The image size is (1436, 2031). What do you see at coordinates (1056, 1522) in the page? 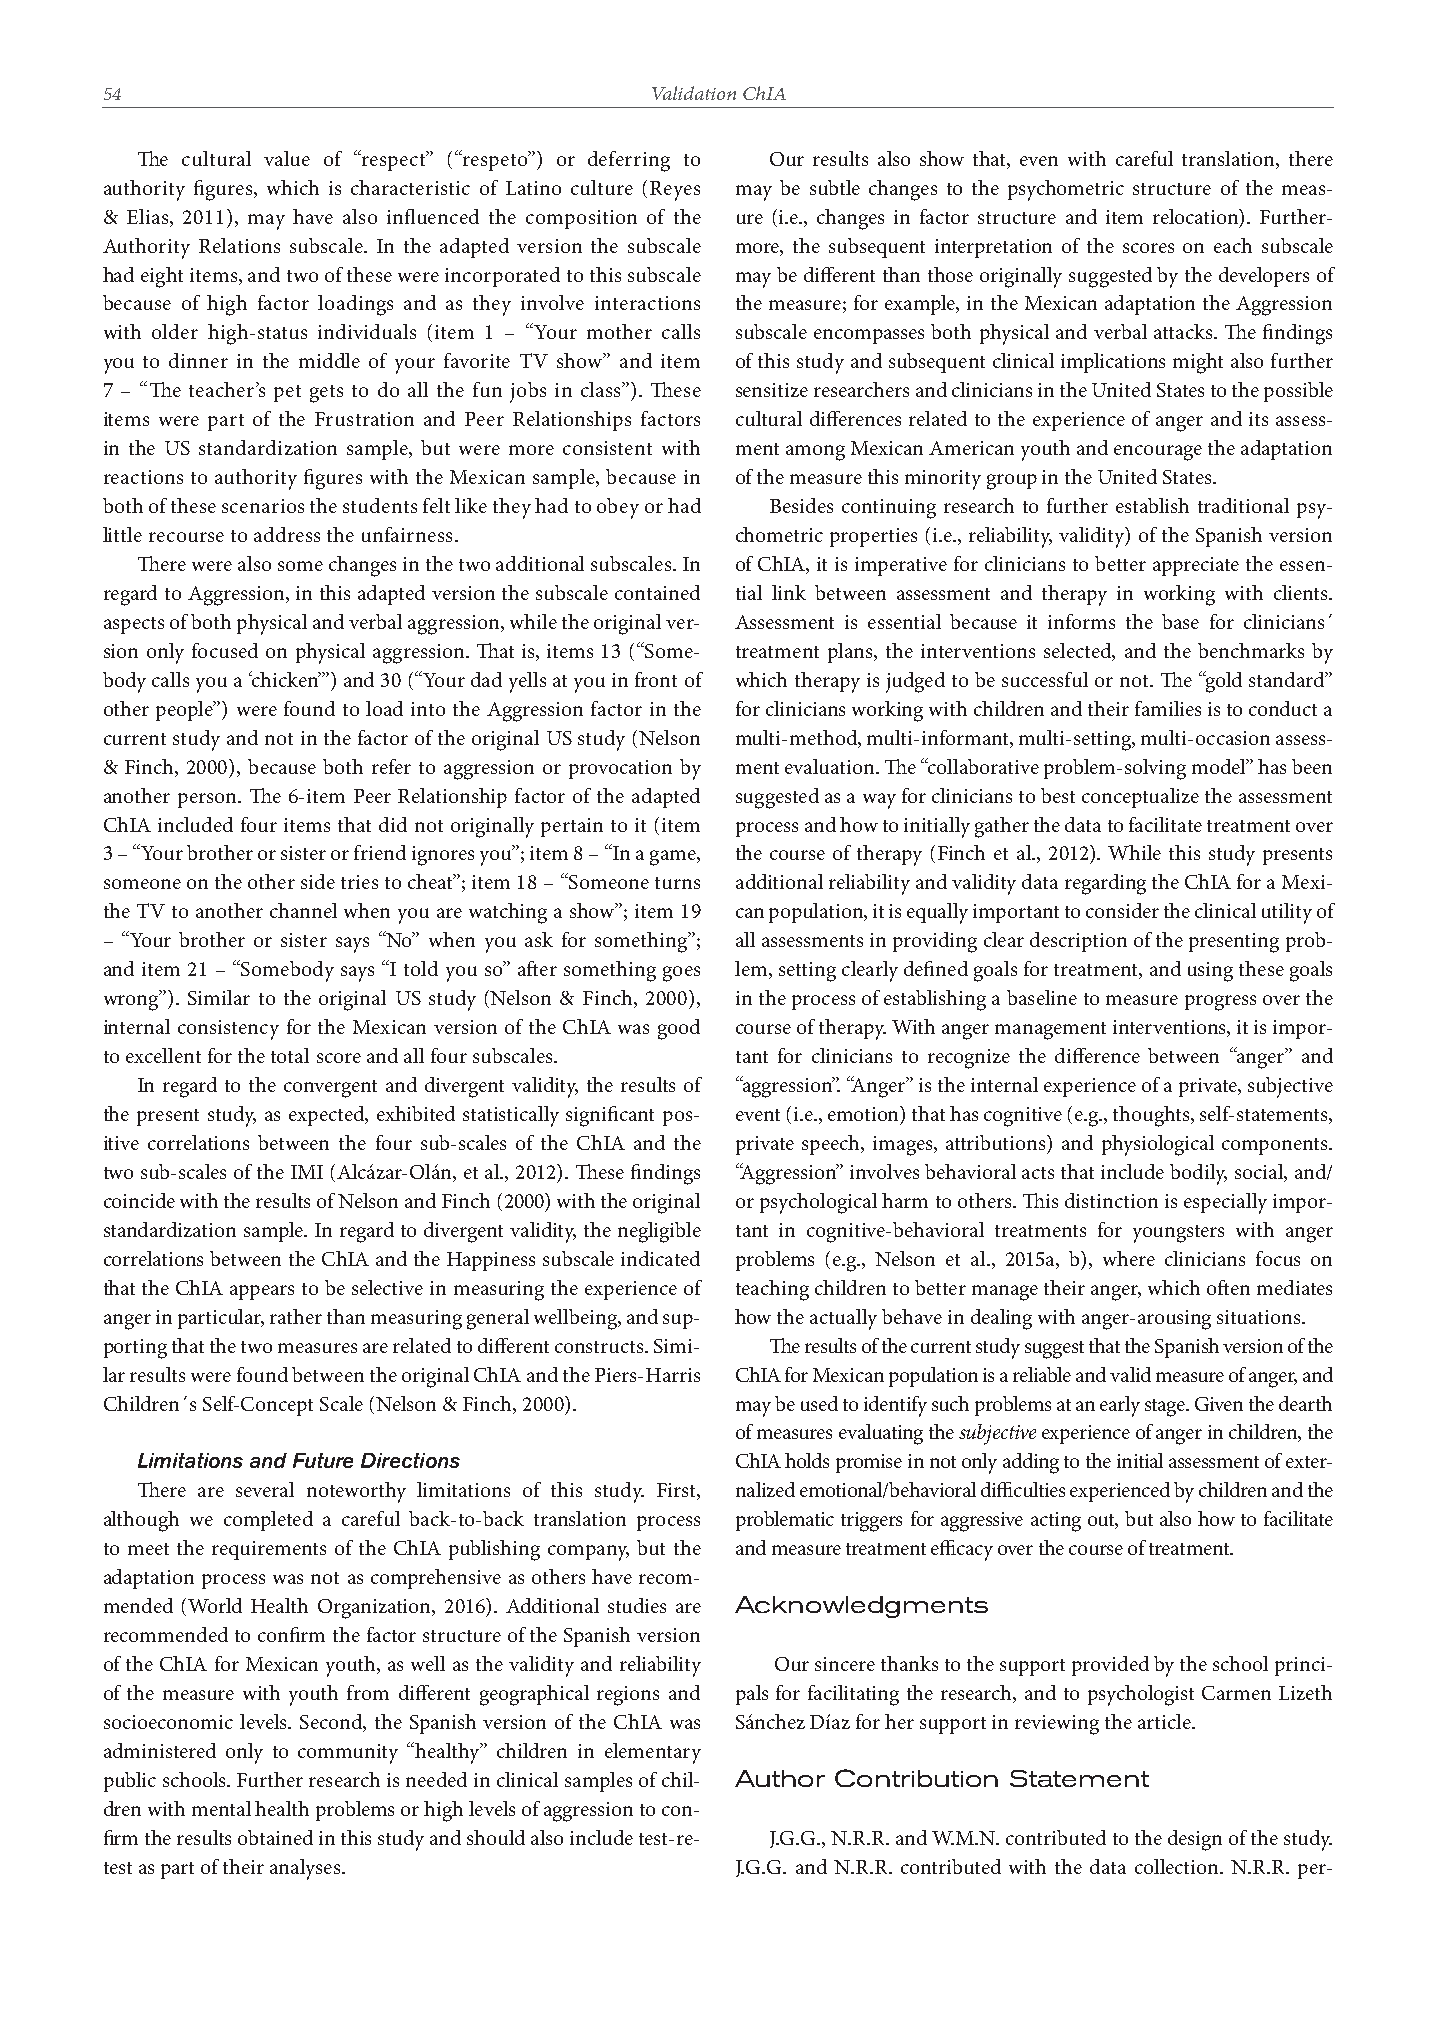
I see `acting` at bounding box center [1056, 1522].
